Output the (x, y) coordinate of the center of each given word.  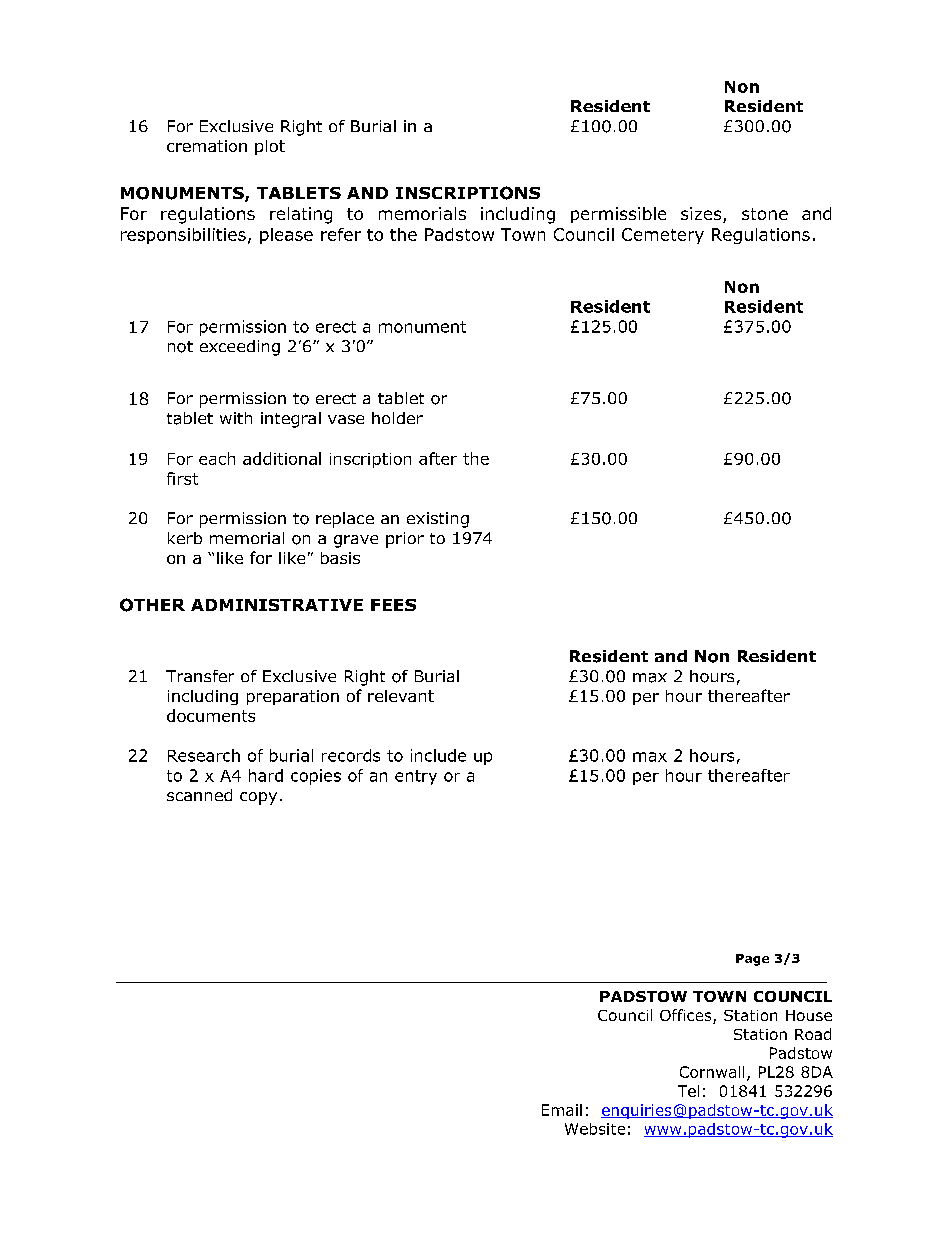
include (438, 755)
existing (438, 520)
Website (595, 1129)
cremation (207, 146)
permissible (618, 215)
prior (405, 540)
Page (752, 960)
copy (258, 798)
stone (765, 214)
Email (562, 1110)
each (217, 458)
